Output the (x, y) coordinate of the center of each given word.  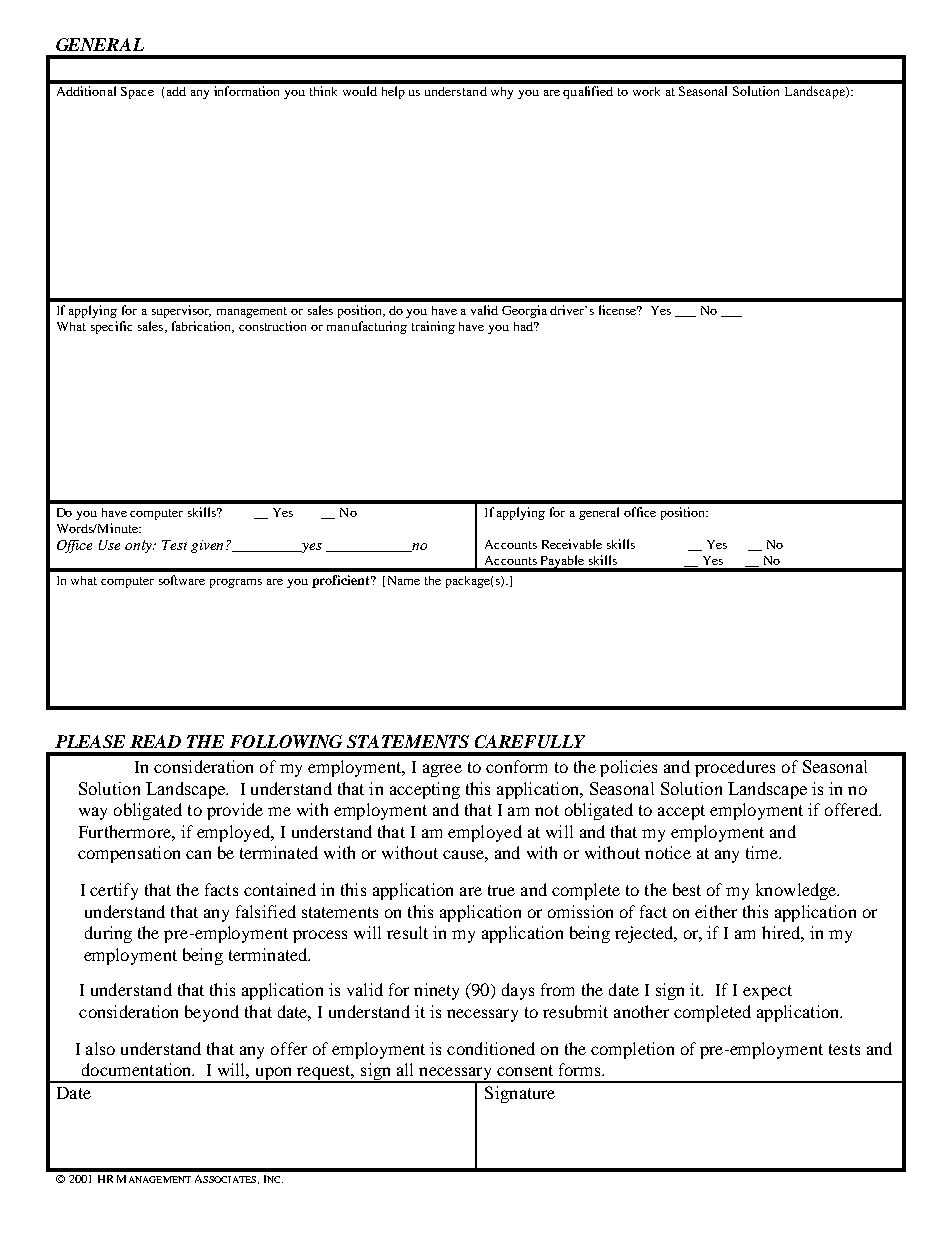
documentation (138, 1069)
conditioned (491, 1048)
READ (155, 741)
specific (111, 327)
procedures (735, 768)
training (433, 327)
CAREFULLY (530, 741)
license (619, 310)
